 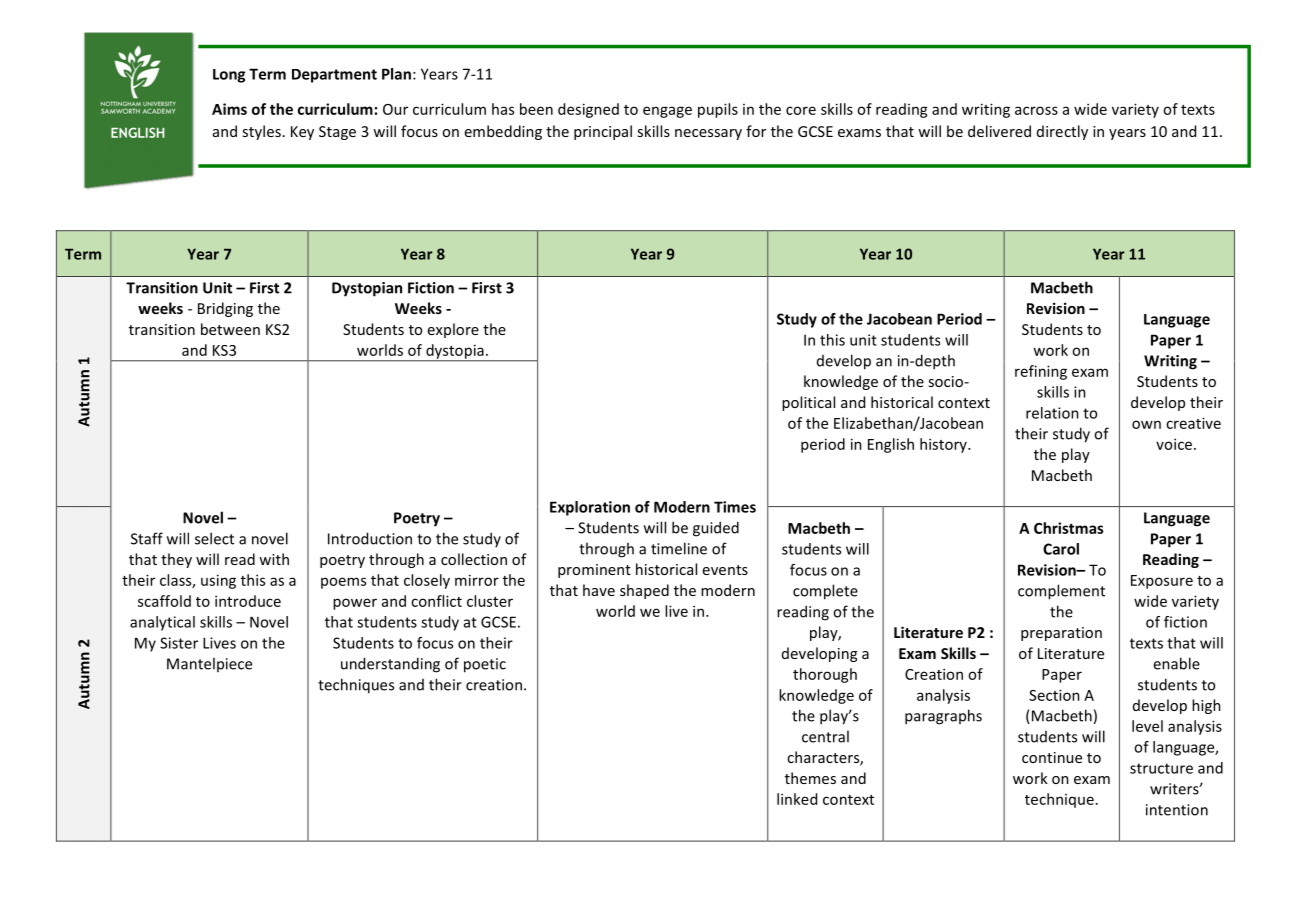 I want to click on Aims, so click(x=229, y=109).
